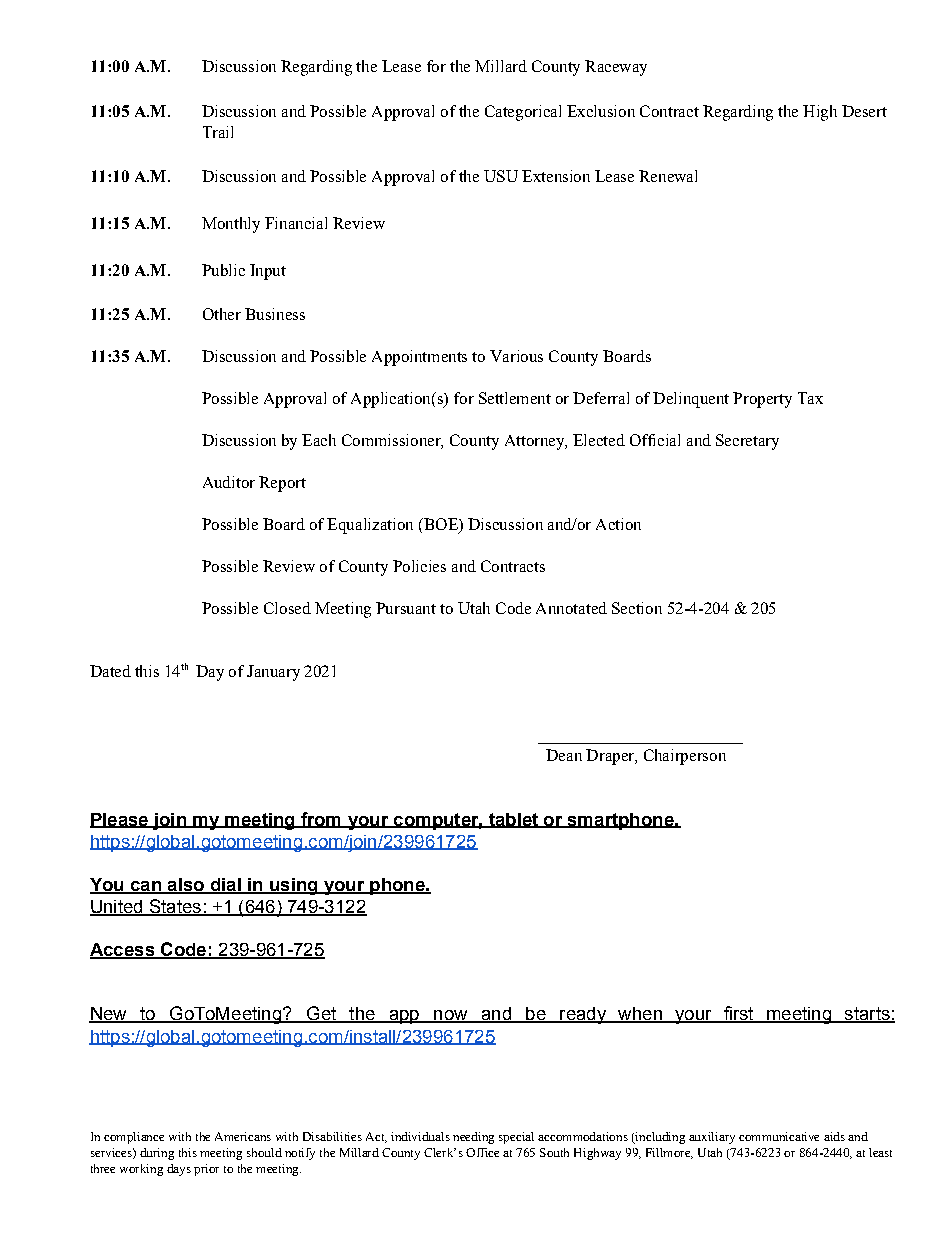 This screenshot has height=1233, width=952. Describe the element at coordinates (864, 111) in the screenshot. I see `Desert` at that location.
